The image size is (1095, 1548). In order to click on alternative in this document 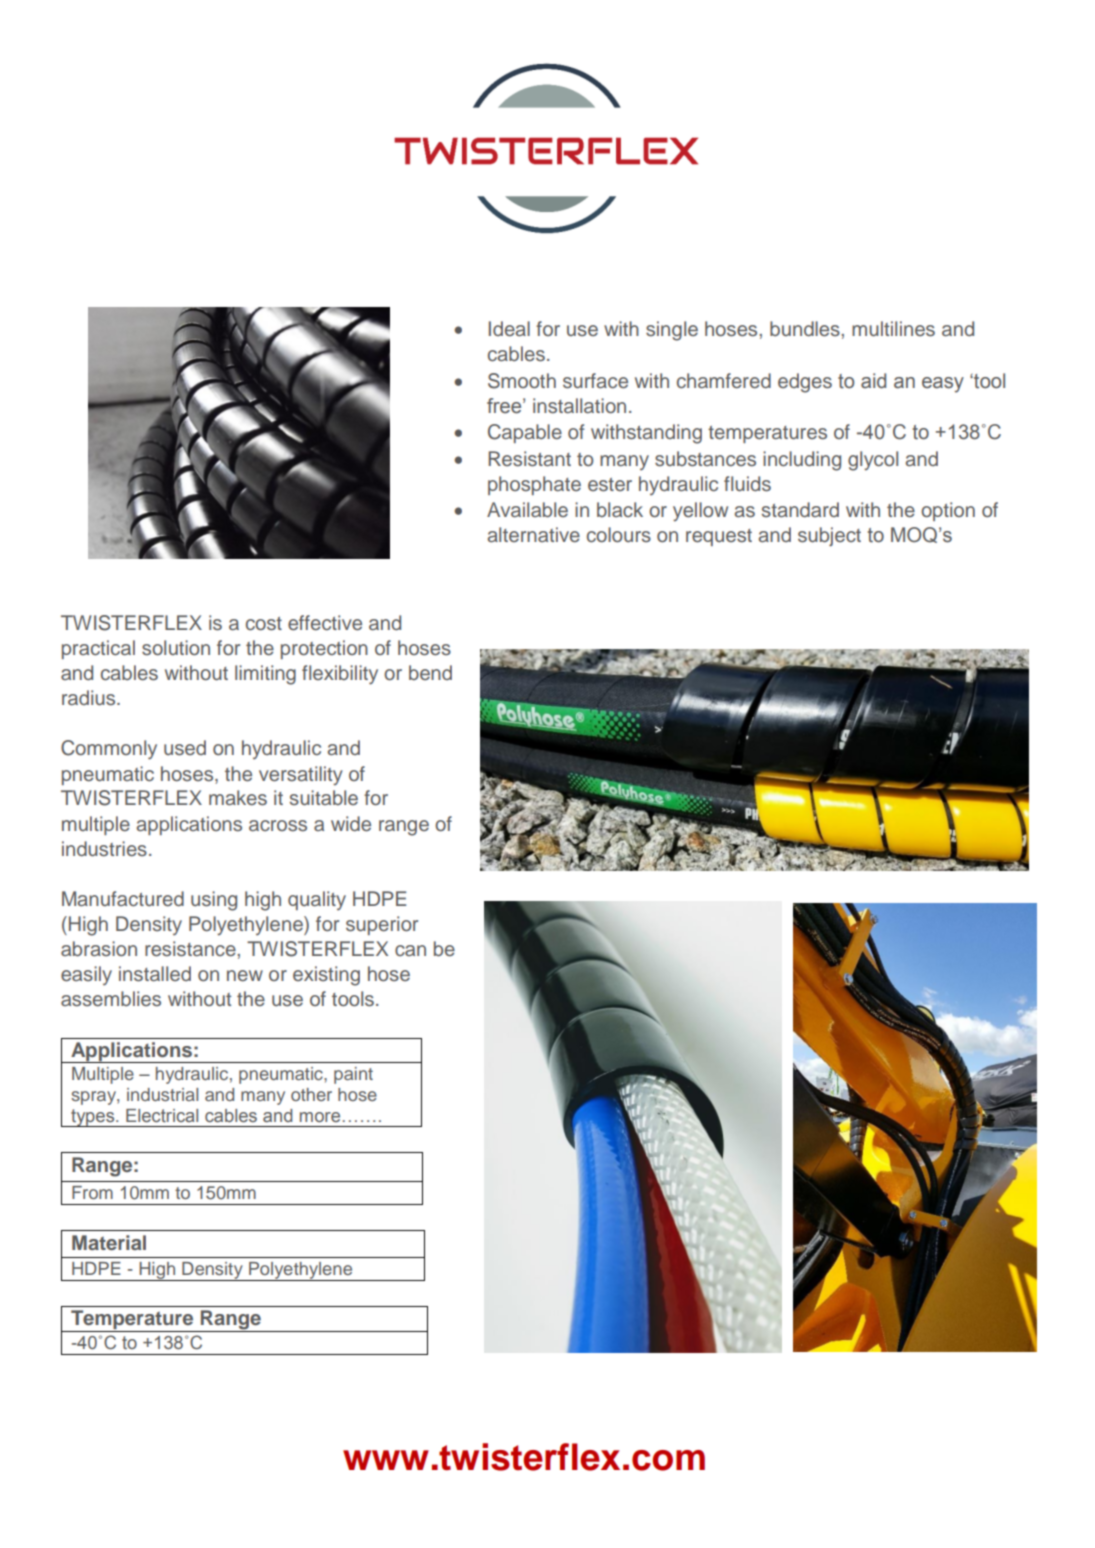, I will do `click(533, 535)`.
